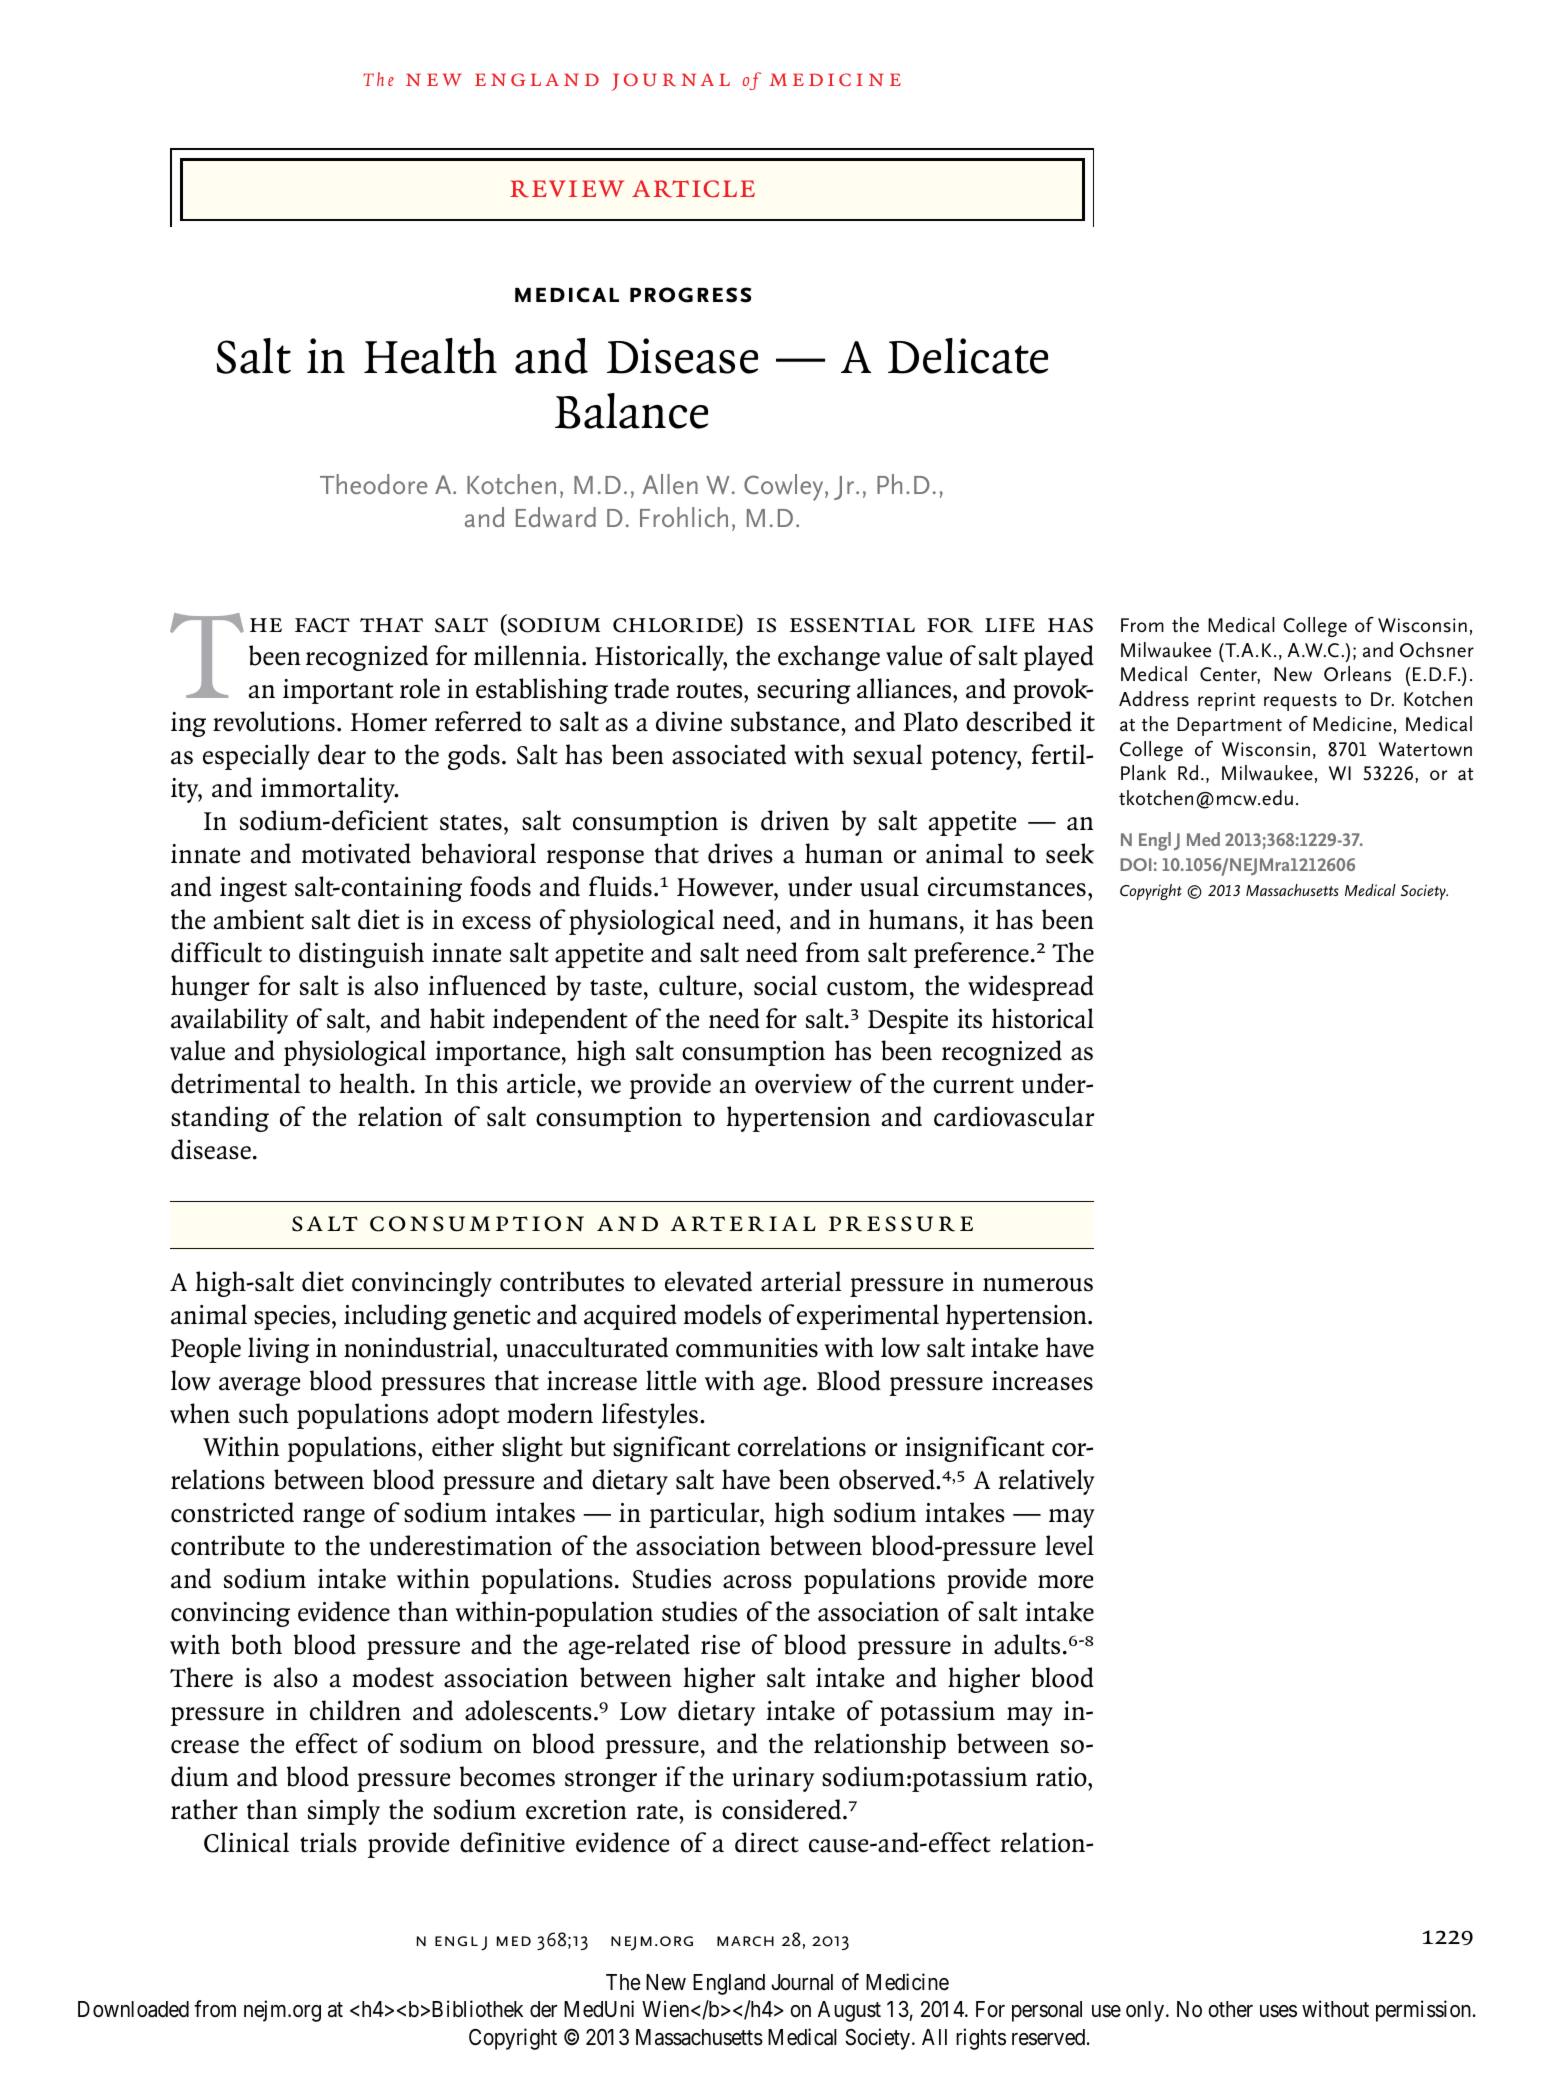 The width and height of the screenshot is (1559, 2078). What do you see at coordinates (968, 356) in the screenshot?
I see `Delicate` at bounding box center [968, 356].
